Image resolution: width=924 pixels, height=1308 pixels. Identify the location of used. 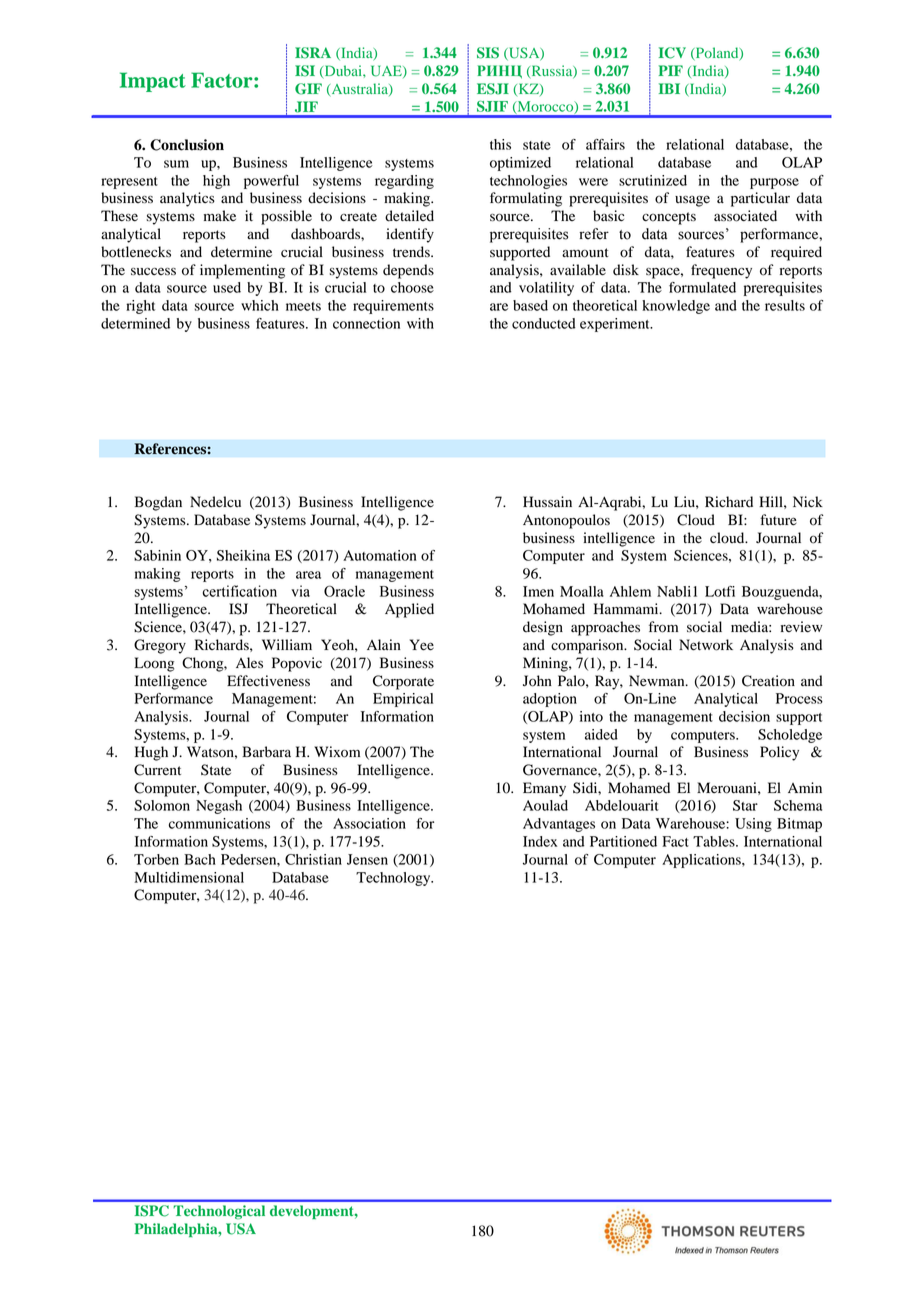
(227, 287).
